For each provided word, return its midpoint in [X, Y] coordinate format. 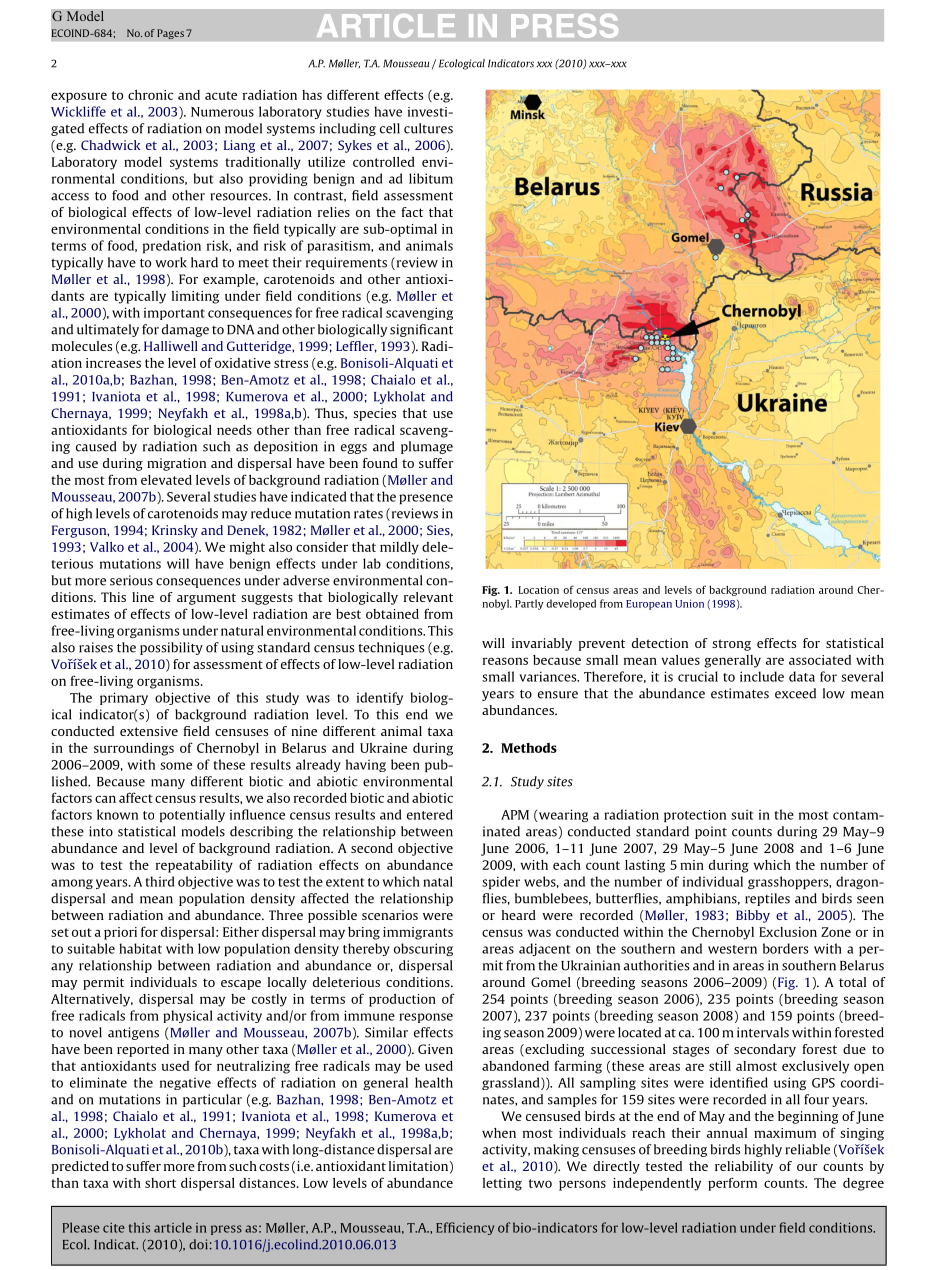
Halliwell [171, 346]
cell [390, 128]
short [160, 1183]
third [160, 881]
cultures [428, 128]
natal [438, 881]
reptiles [767, 899]
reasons [505, 661]
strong [731, 645]
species [374, 414]
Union [689, 603]
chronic [150, 95]
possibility [171, 648]
